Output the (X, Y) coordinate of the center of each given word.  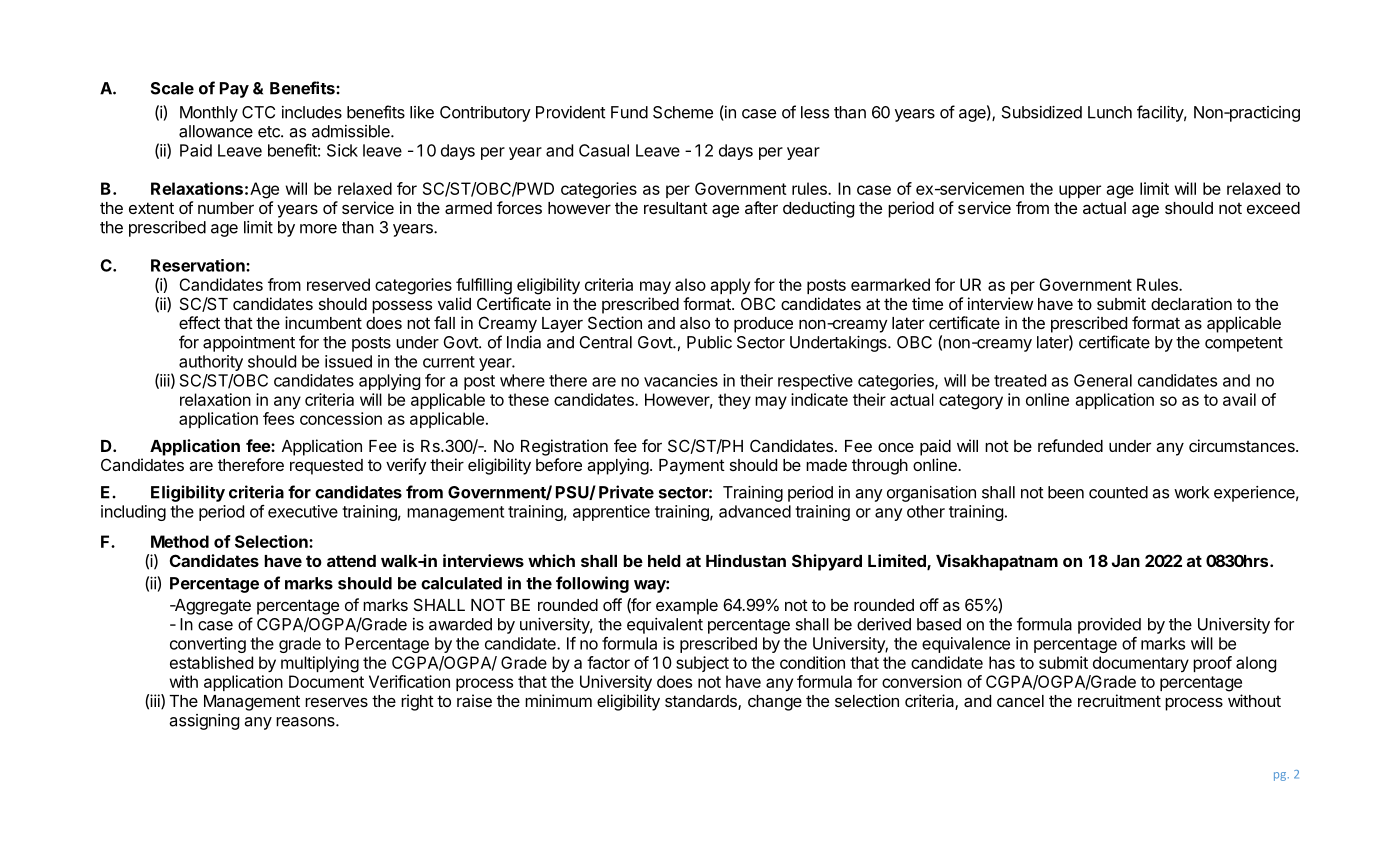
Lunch (1110, 112)
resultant (676, 208)
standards (702, 702)
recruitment (1119, 700)
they (734, 401)
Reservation (199, 265)
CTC (258, 112)
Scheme (683, 112)
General (1103, 380)
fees (278, 418)
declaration (1191, 303)
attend (351, 561)
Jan (1126, 561)
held (664, 561)
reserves (336, 702)
